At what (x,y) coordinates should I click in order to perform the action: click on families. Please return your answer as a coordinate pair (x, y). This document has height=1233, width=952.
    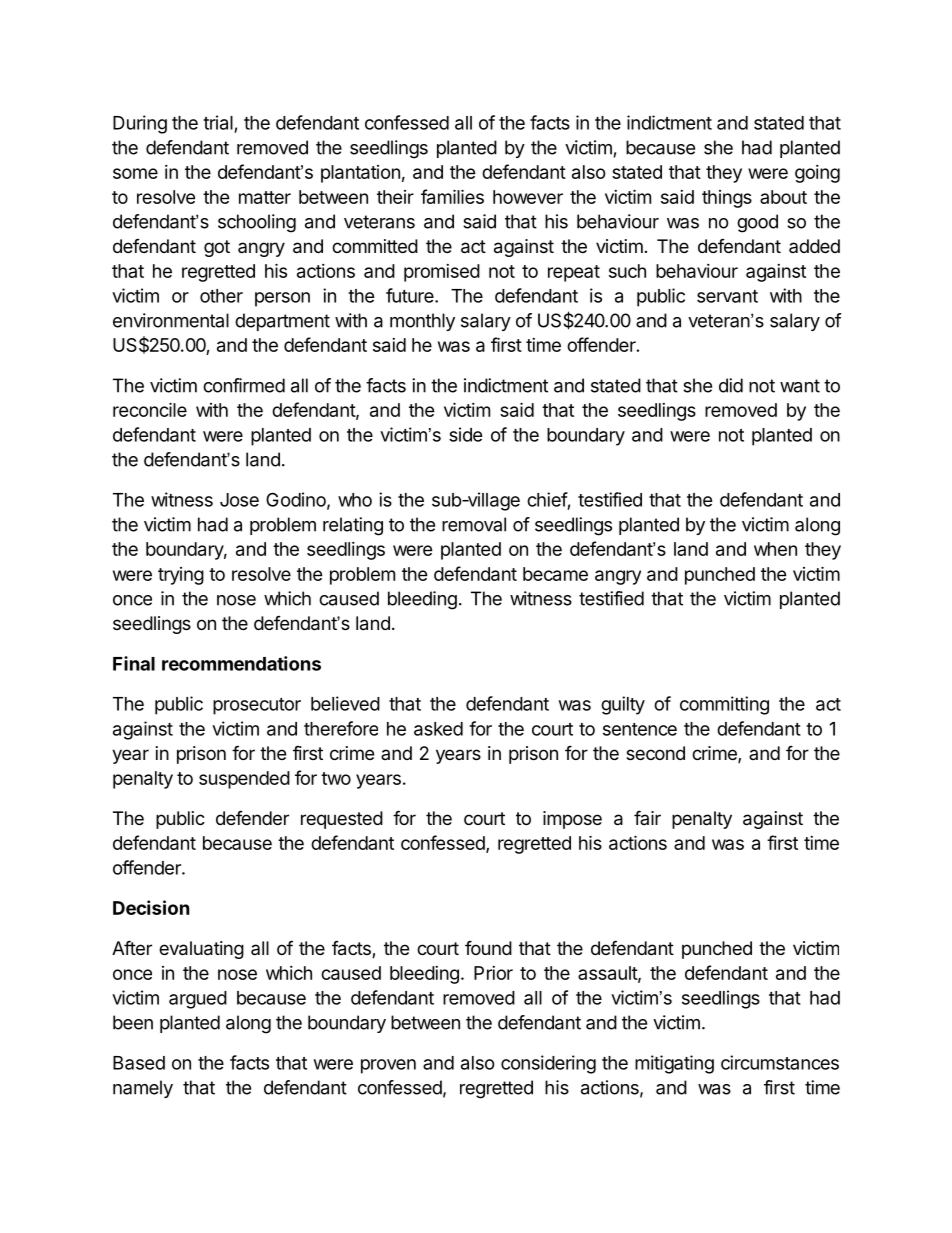
    Looking at the image, I should click on (452, 196).
